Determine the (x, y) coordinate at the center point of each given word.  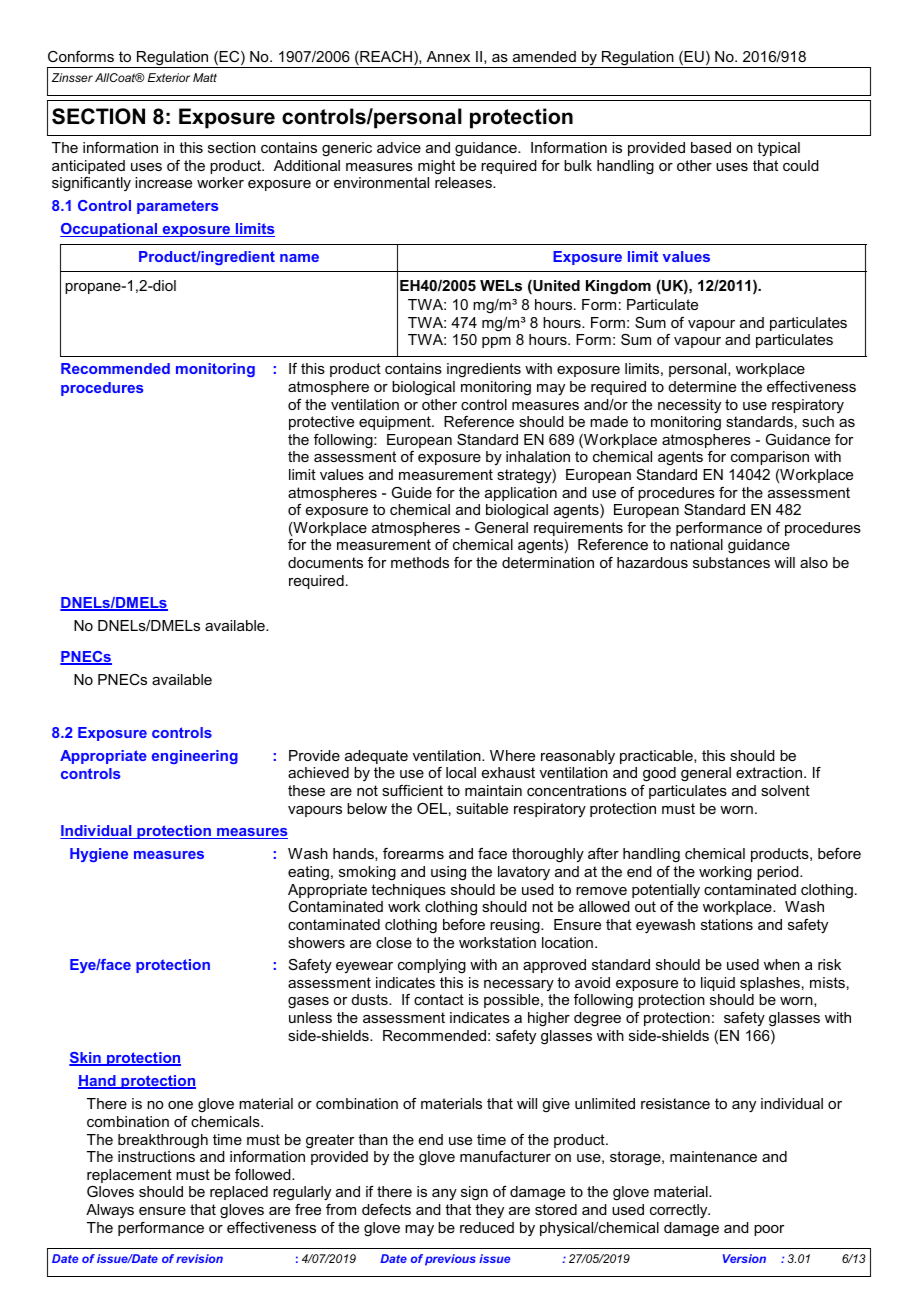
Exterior (169, 77)
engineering (195, 757)
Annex (448, 56)
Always (110, 1211)
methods (420, 562)
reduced (487, 1227)
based (711, 147)
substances (731, 562)
